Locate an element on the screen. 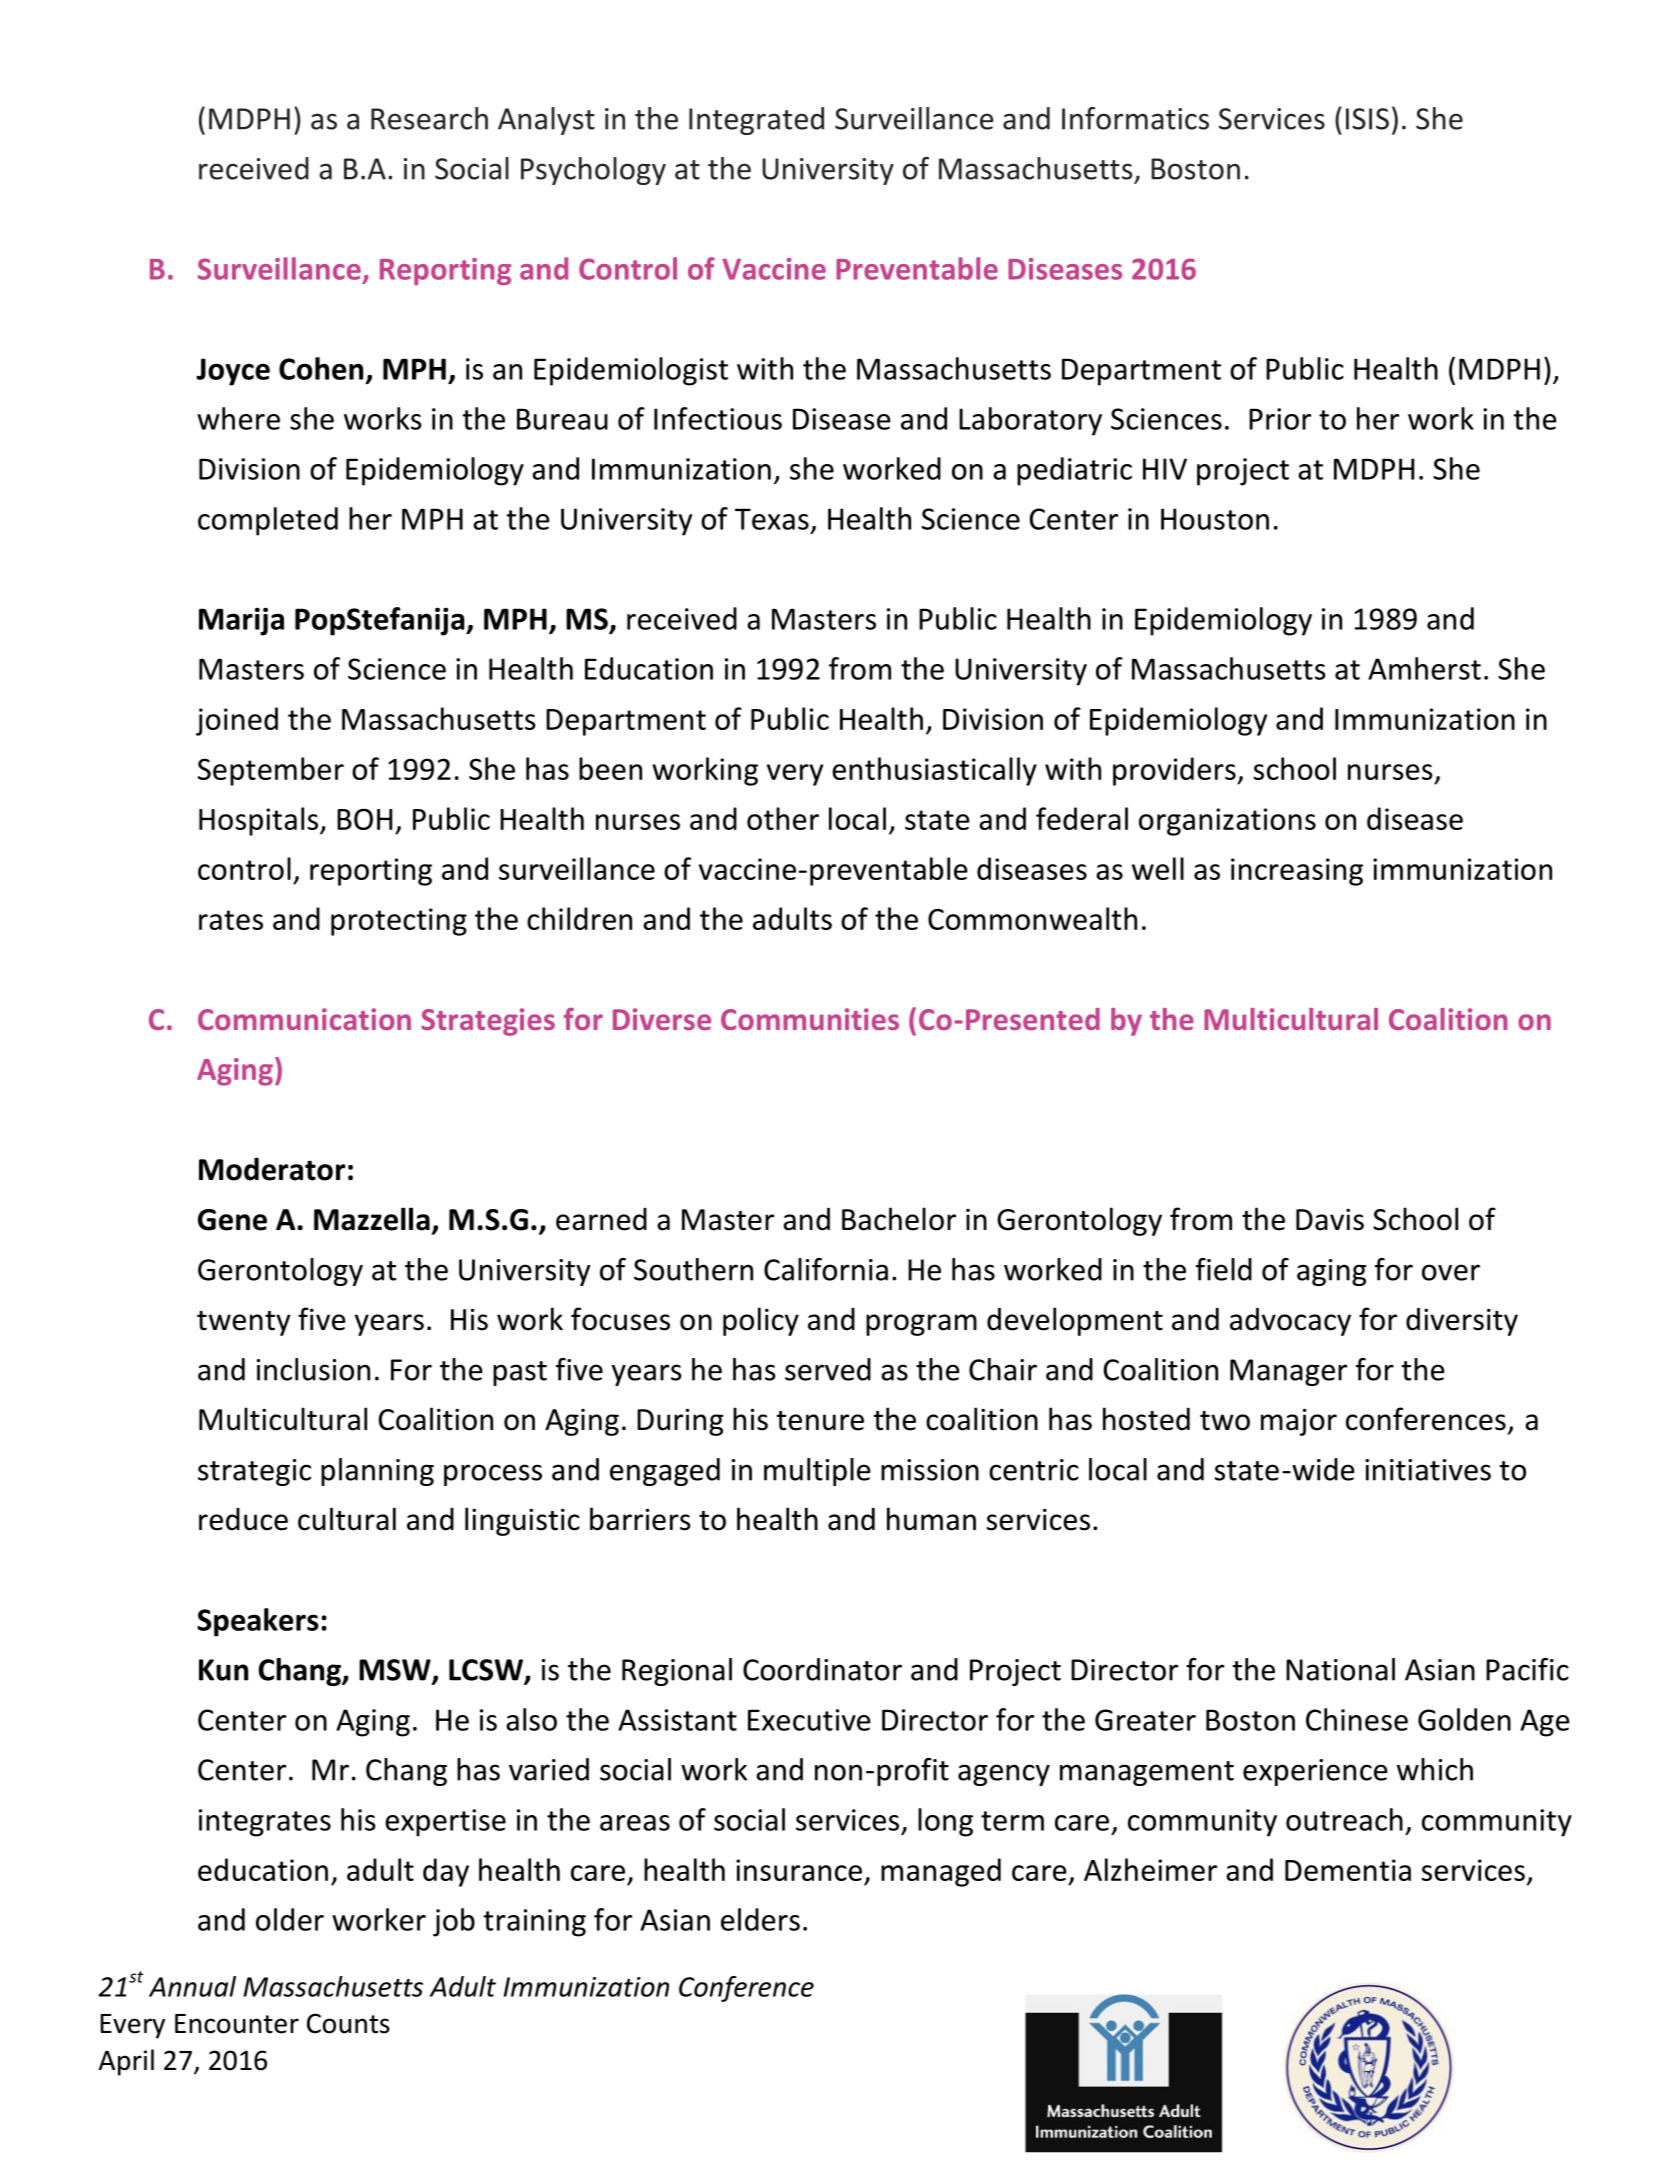 The image size is (1672, 2164). multiple is located at coordinates (817, 1472).
